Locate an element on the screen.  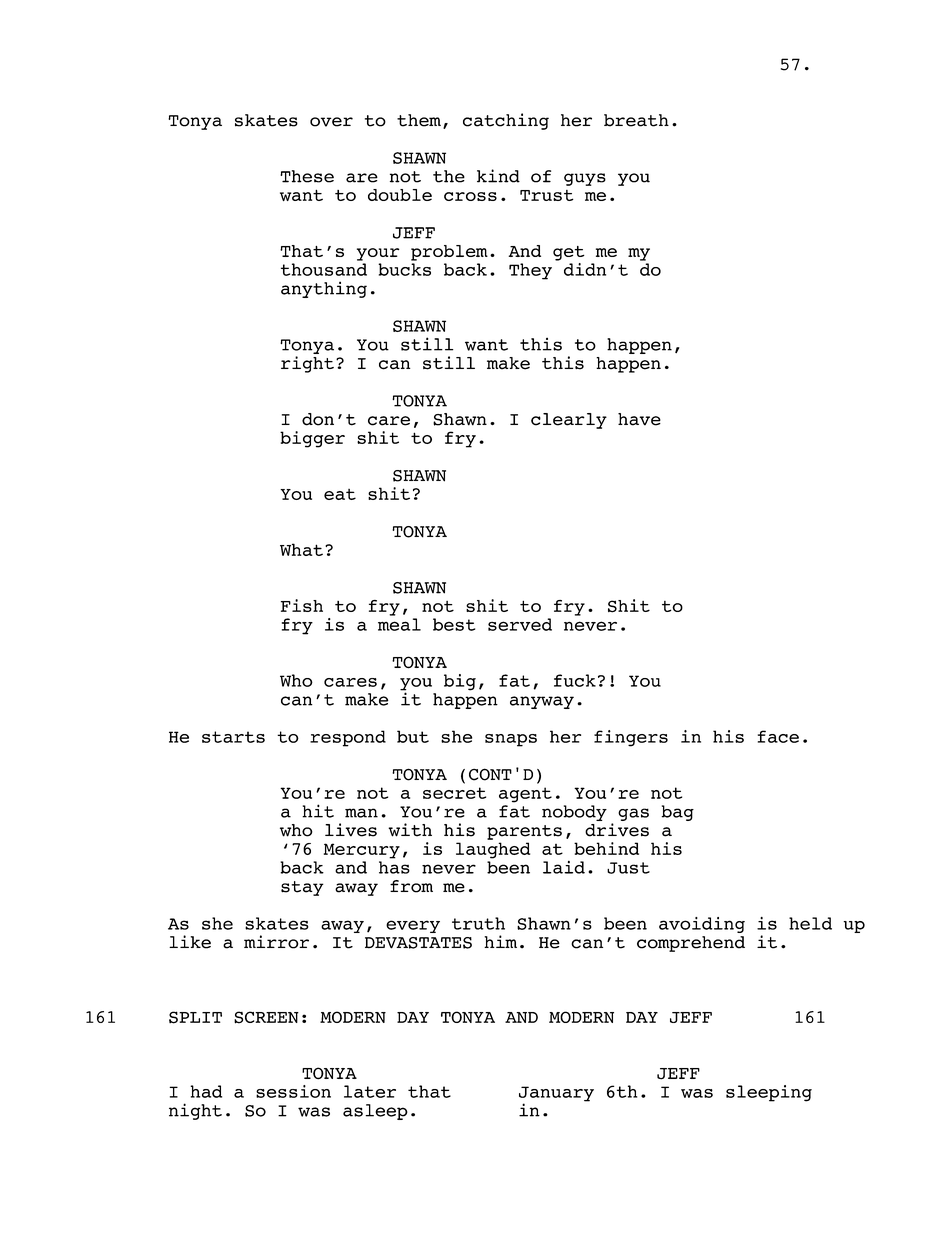
Fish is located at coordinates (302, 605).
